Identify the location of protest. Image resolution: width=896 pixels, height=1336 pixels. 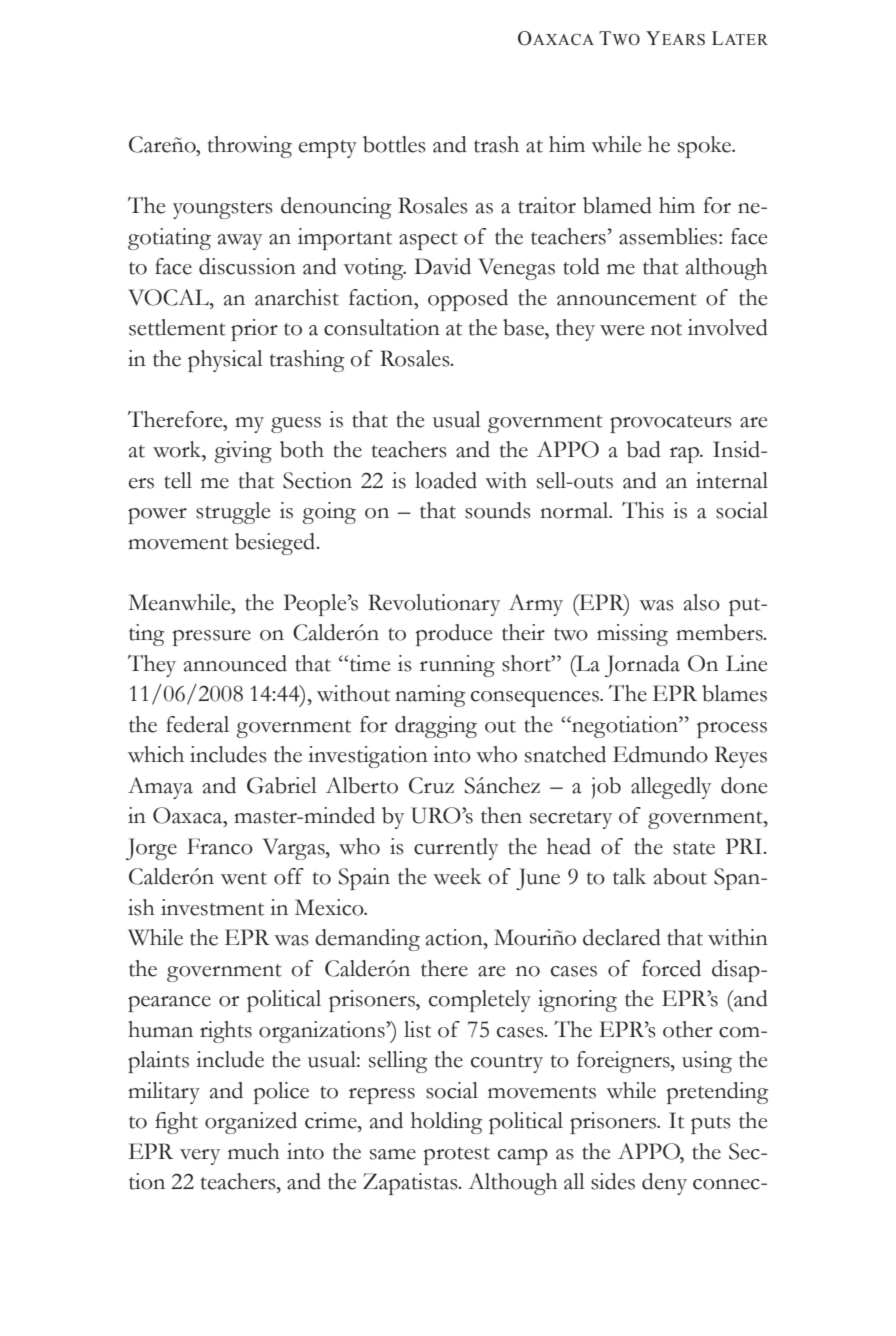
(456, 1156).
